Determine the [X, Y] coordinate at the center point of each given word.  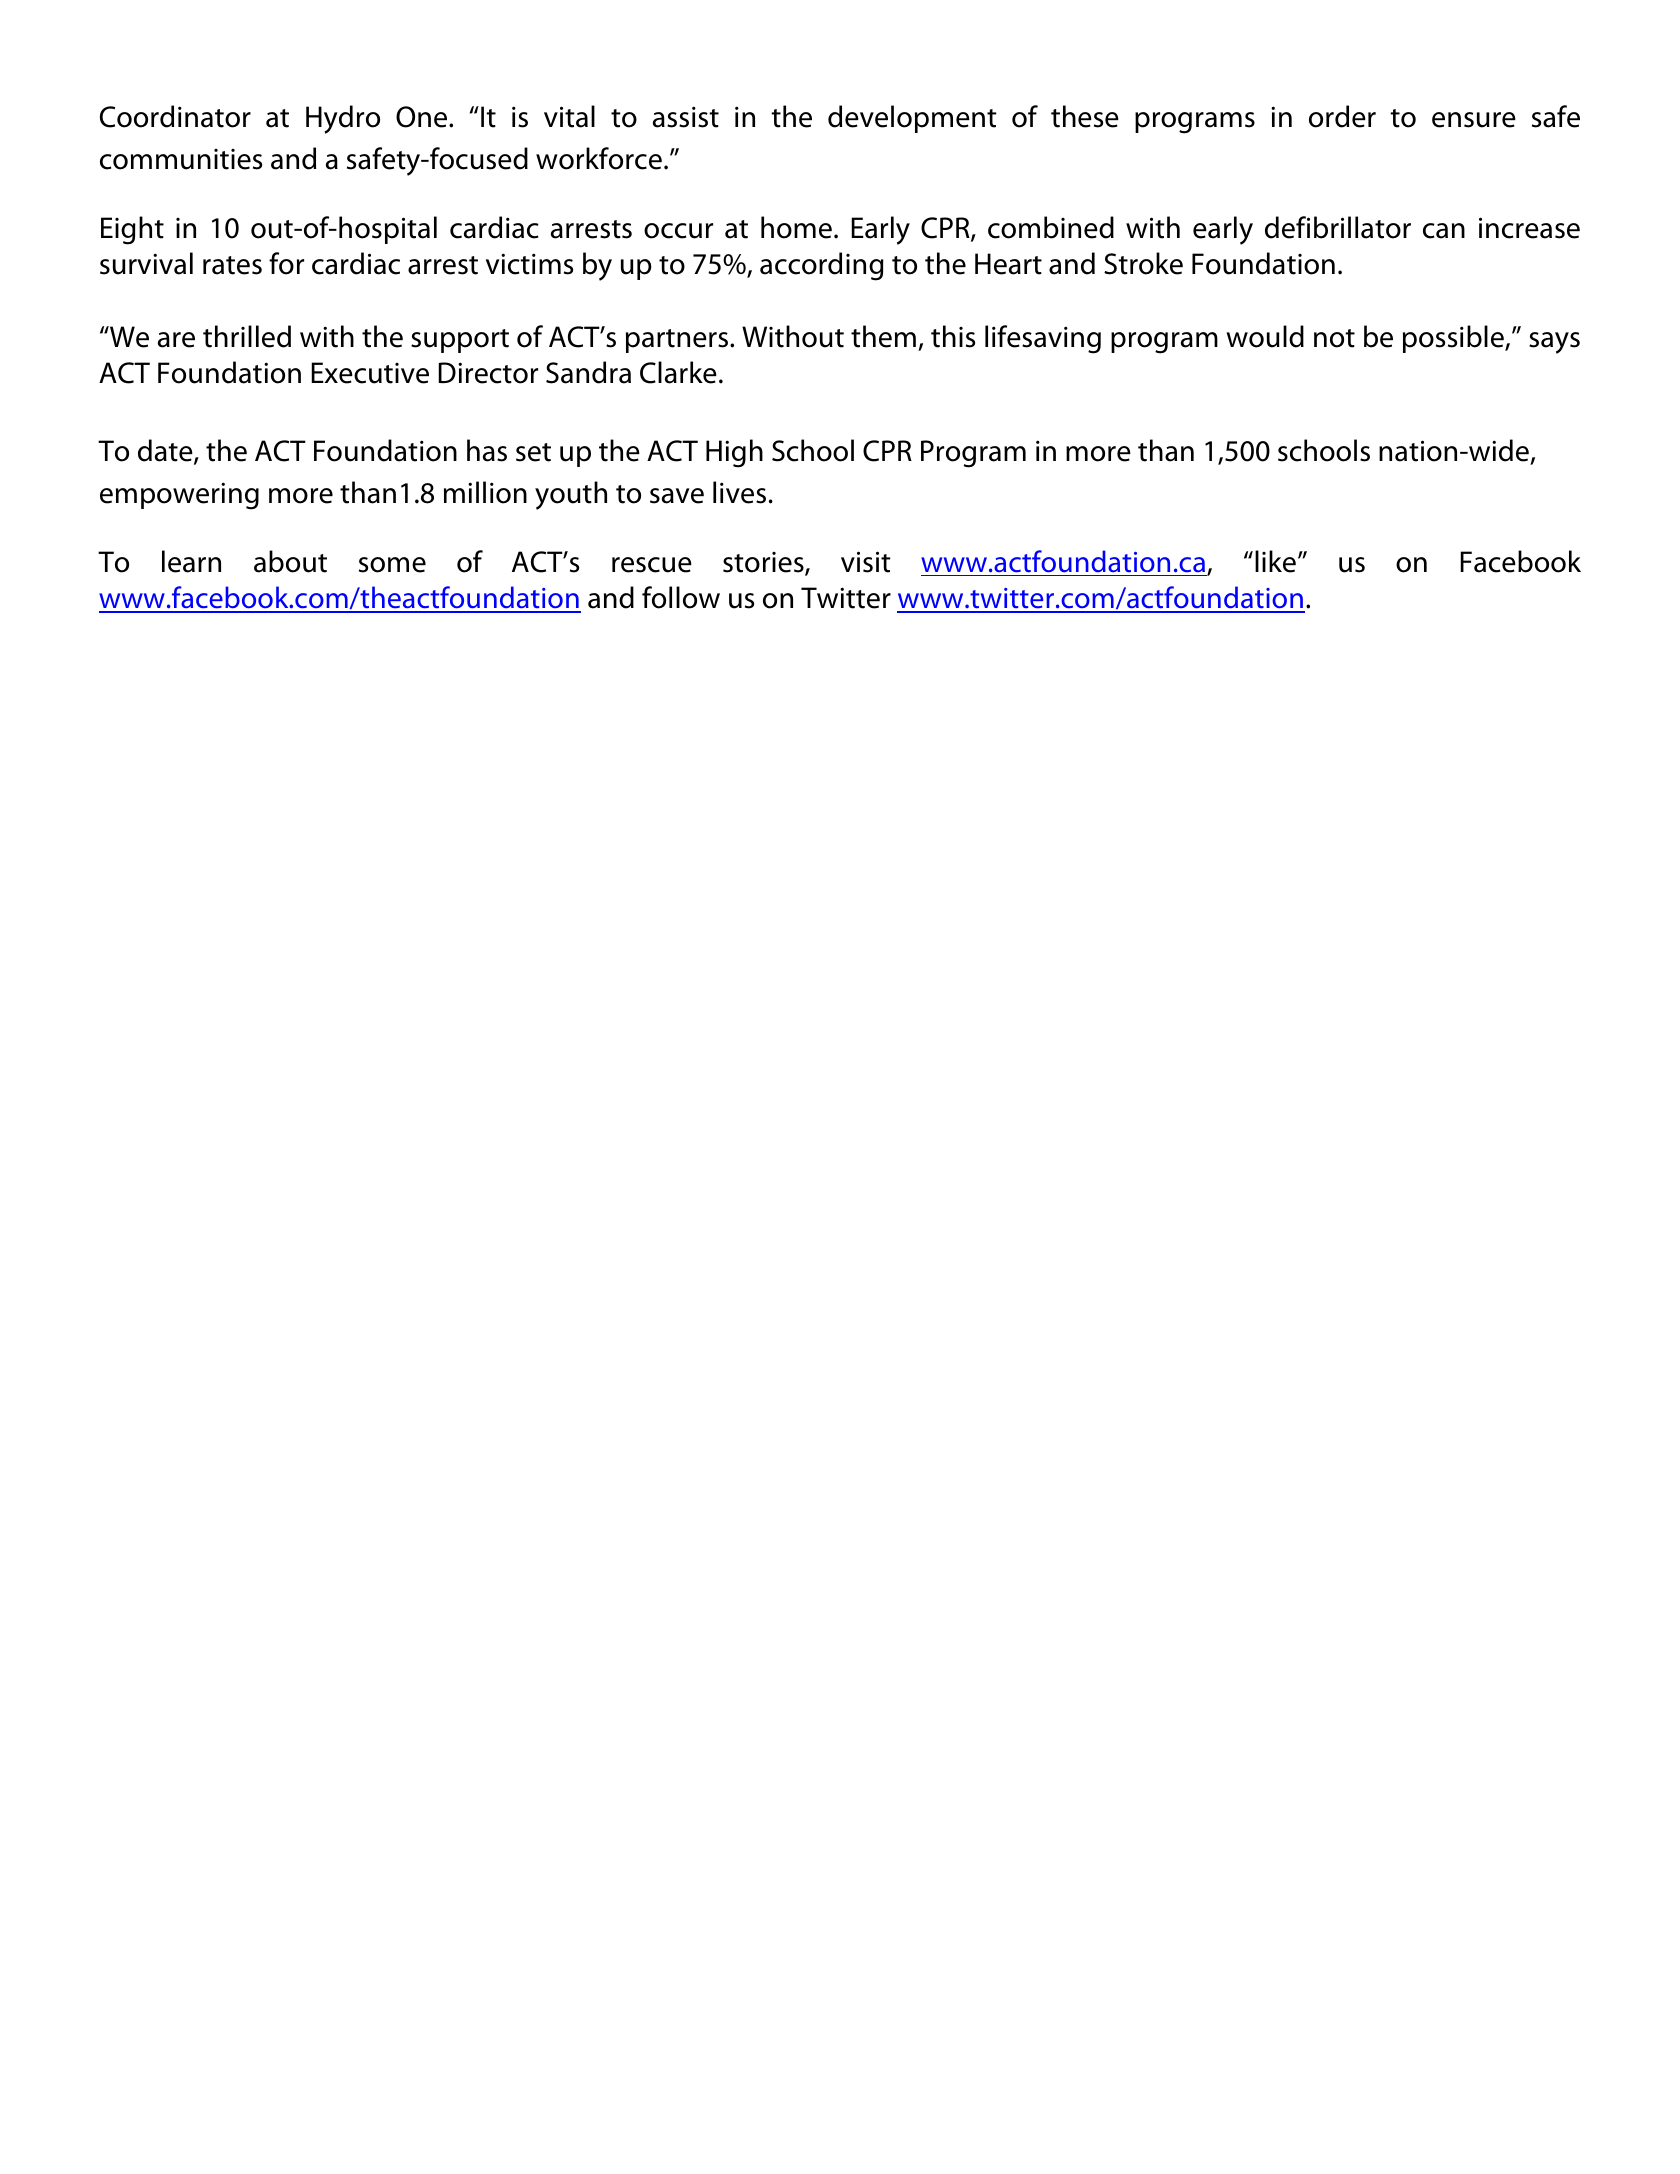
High [734, 453]
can [1444, 231]
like [1275, 561]
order [1342, 116]
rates [232, 265]
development [912, 119]
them [883, 336]
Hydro [343, 119]
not [1334, 338]
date [166, 451]
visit [866, 562]
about [290, 561]
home [796, 227]
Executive [370, 373]
